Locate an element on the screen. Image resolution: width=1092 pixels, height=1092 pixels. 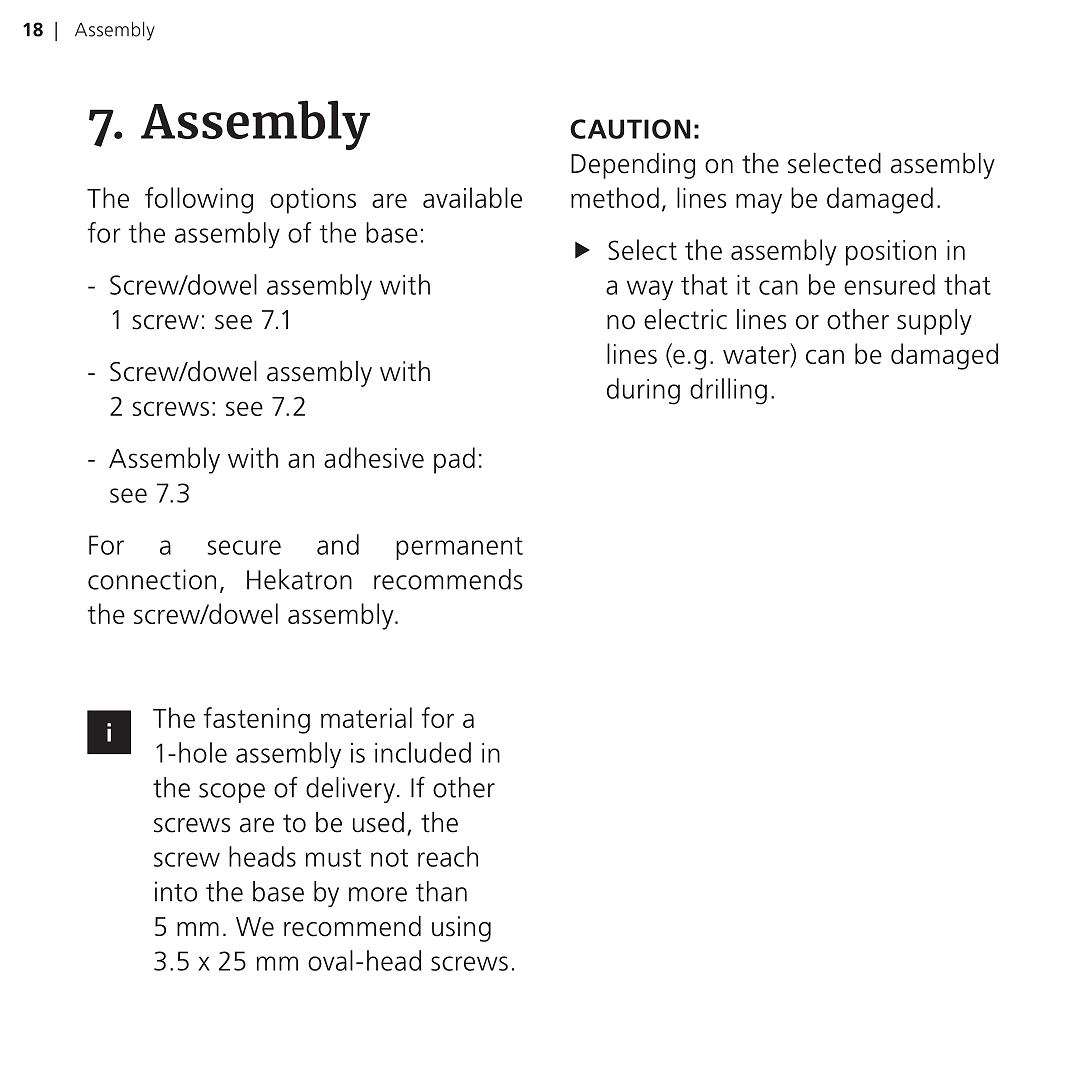
following is located at coordinates (199, 200).
